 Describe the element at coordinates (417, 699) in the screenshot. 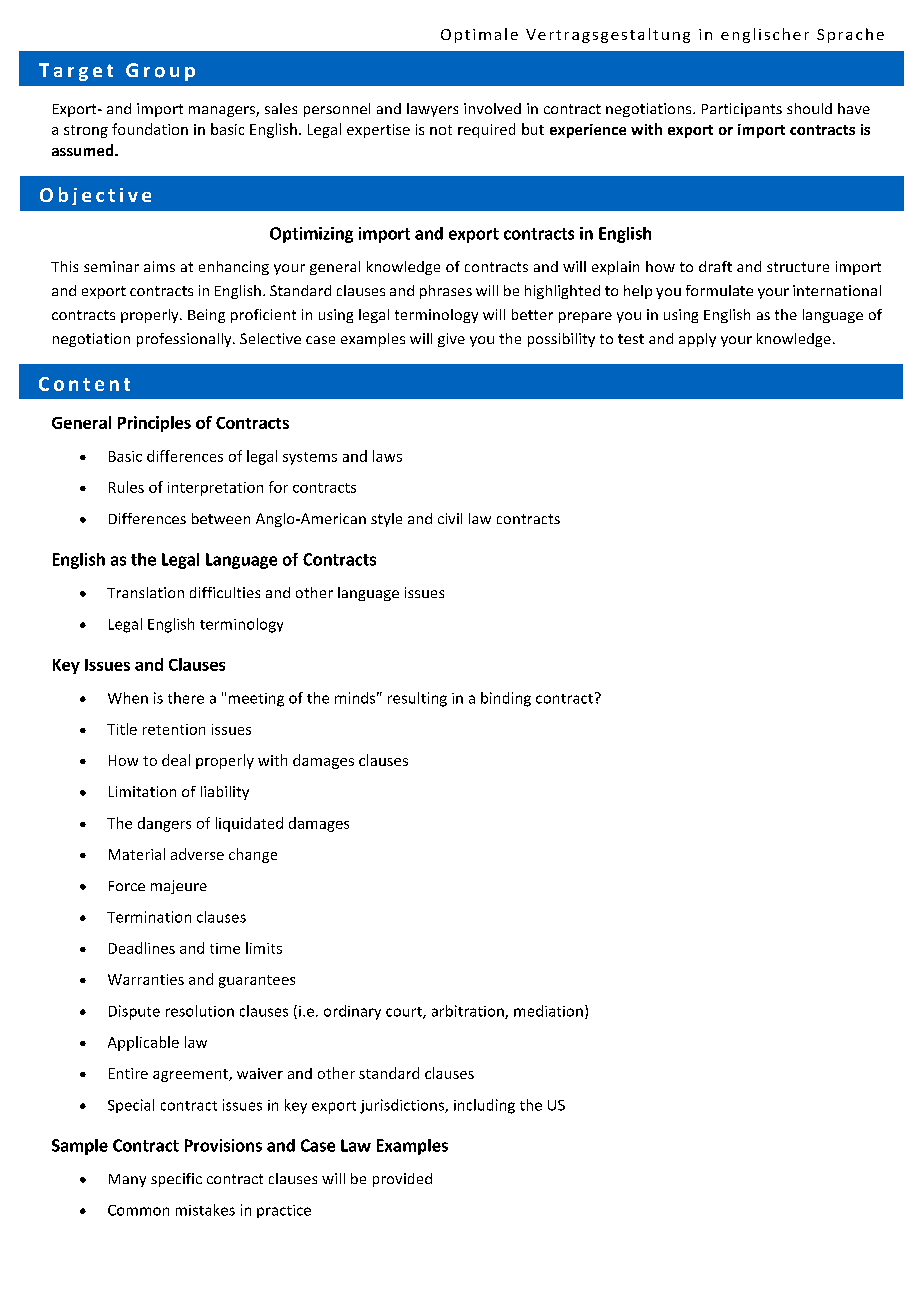

I see `resulting` at that location.
